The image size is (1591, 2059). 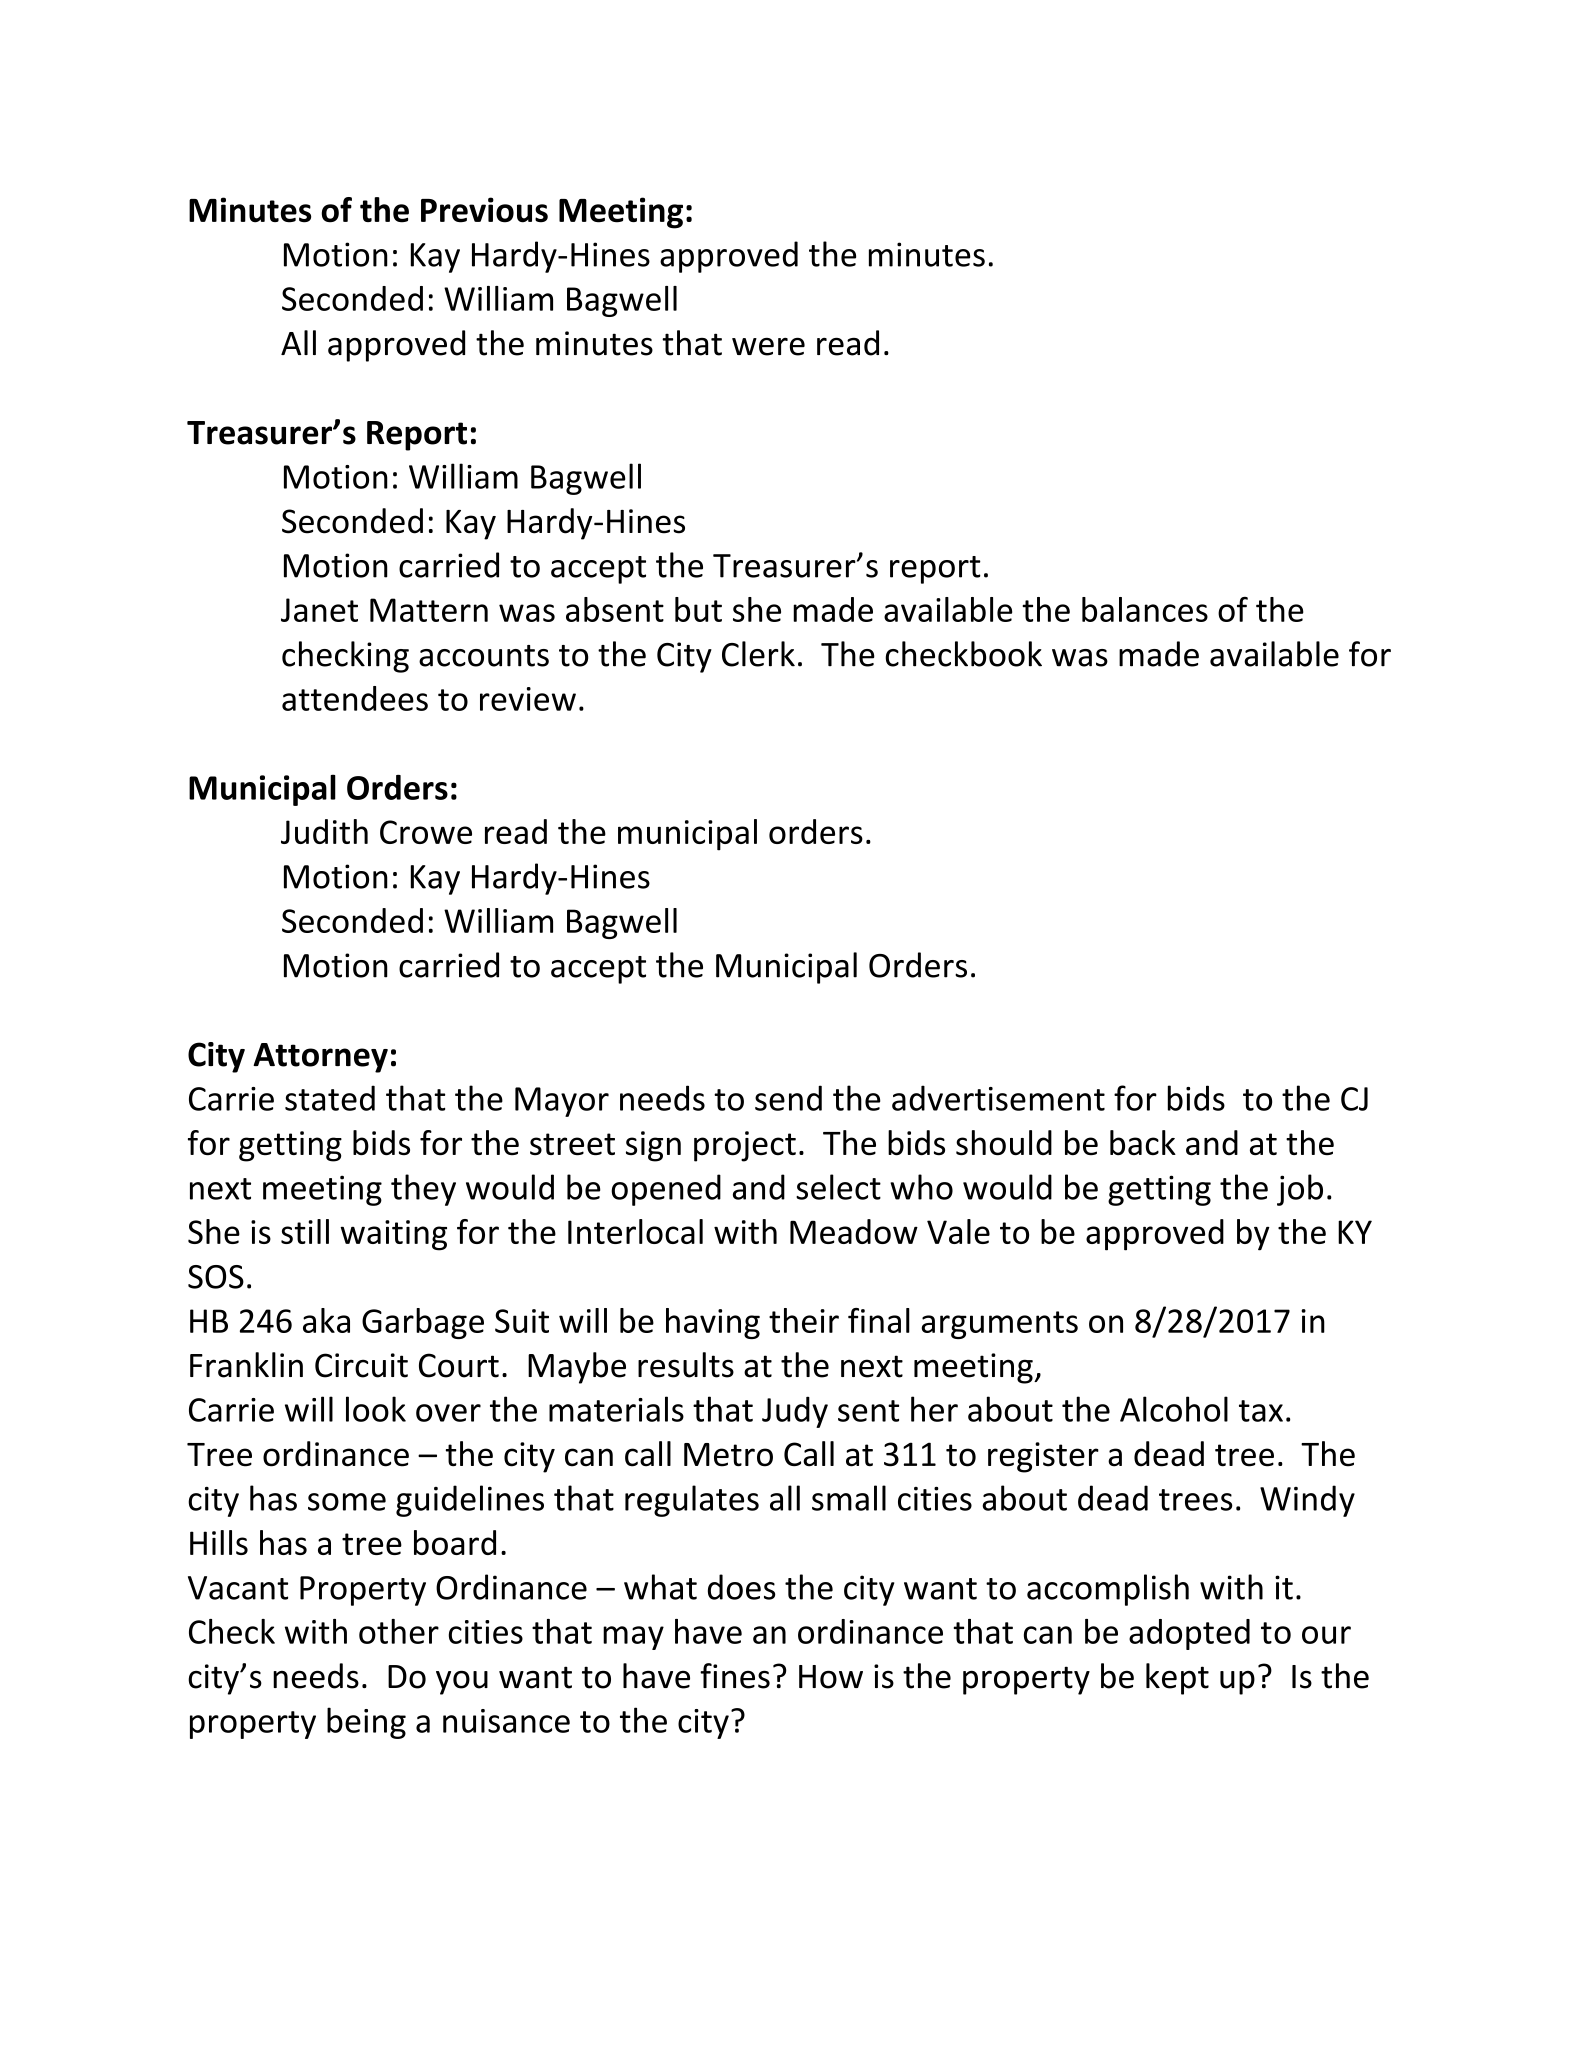 What do you see at coordinates (768, 347) in the screenshot?
I see `were` at bounding box center [768, 347].
